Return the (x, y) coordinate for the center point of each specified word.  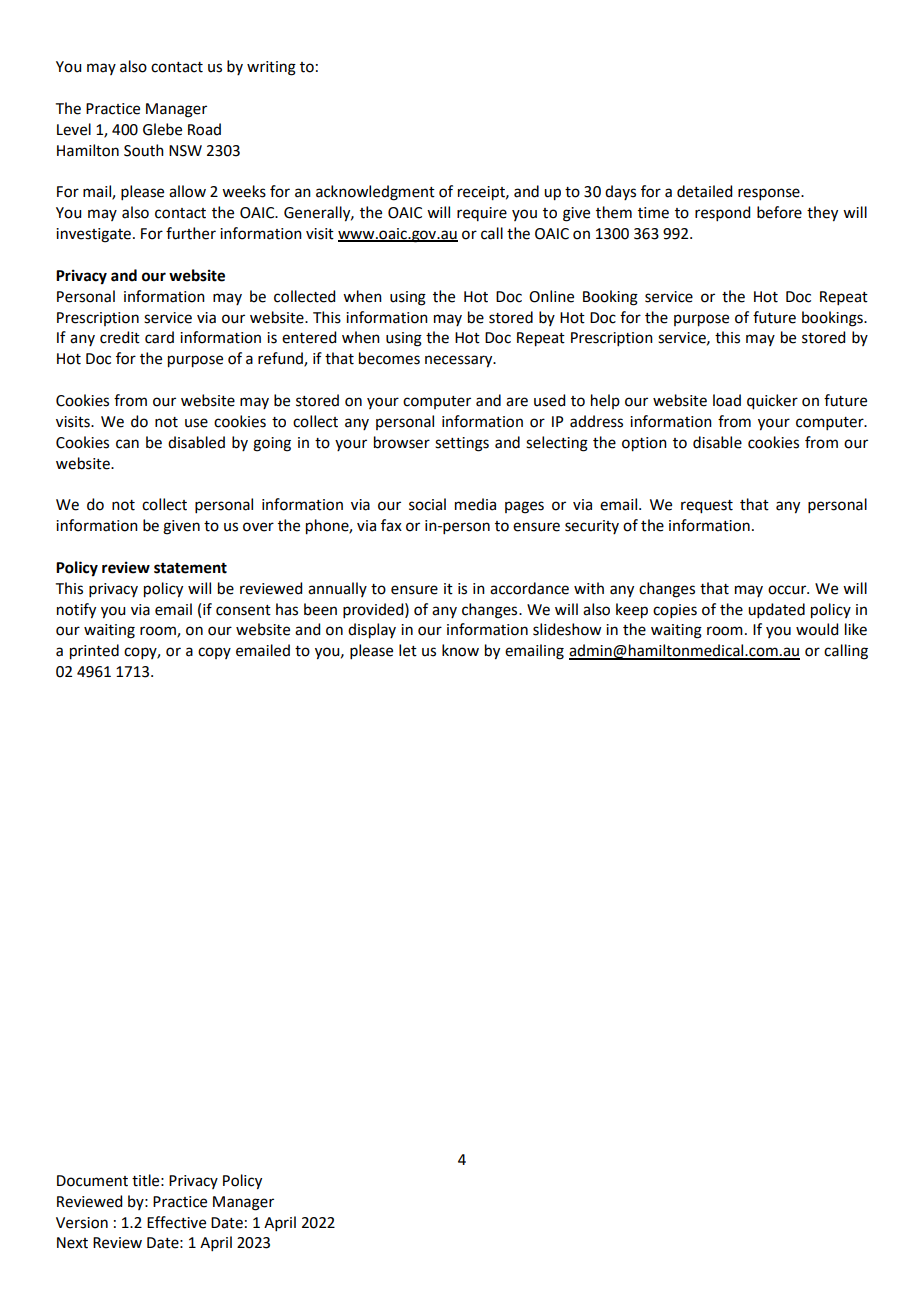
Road (204, 129)
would (817, 629)
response (770, 194)
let (408, 650)
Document (92, 1181)
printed (94, 652)
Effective (176, 1222)
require (482, 214)
